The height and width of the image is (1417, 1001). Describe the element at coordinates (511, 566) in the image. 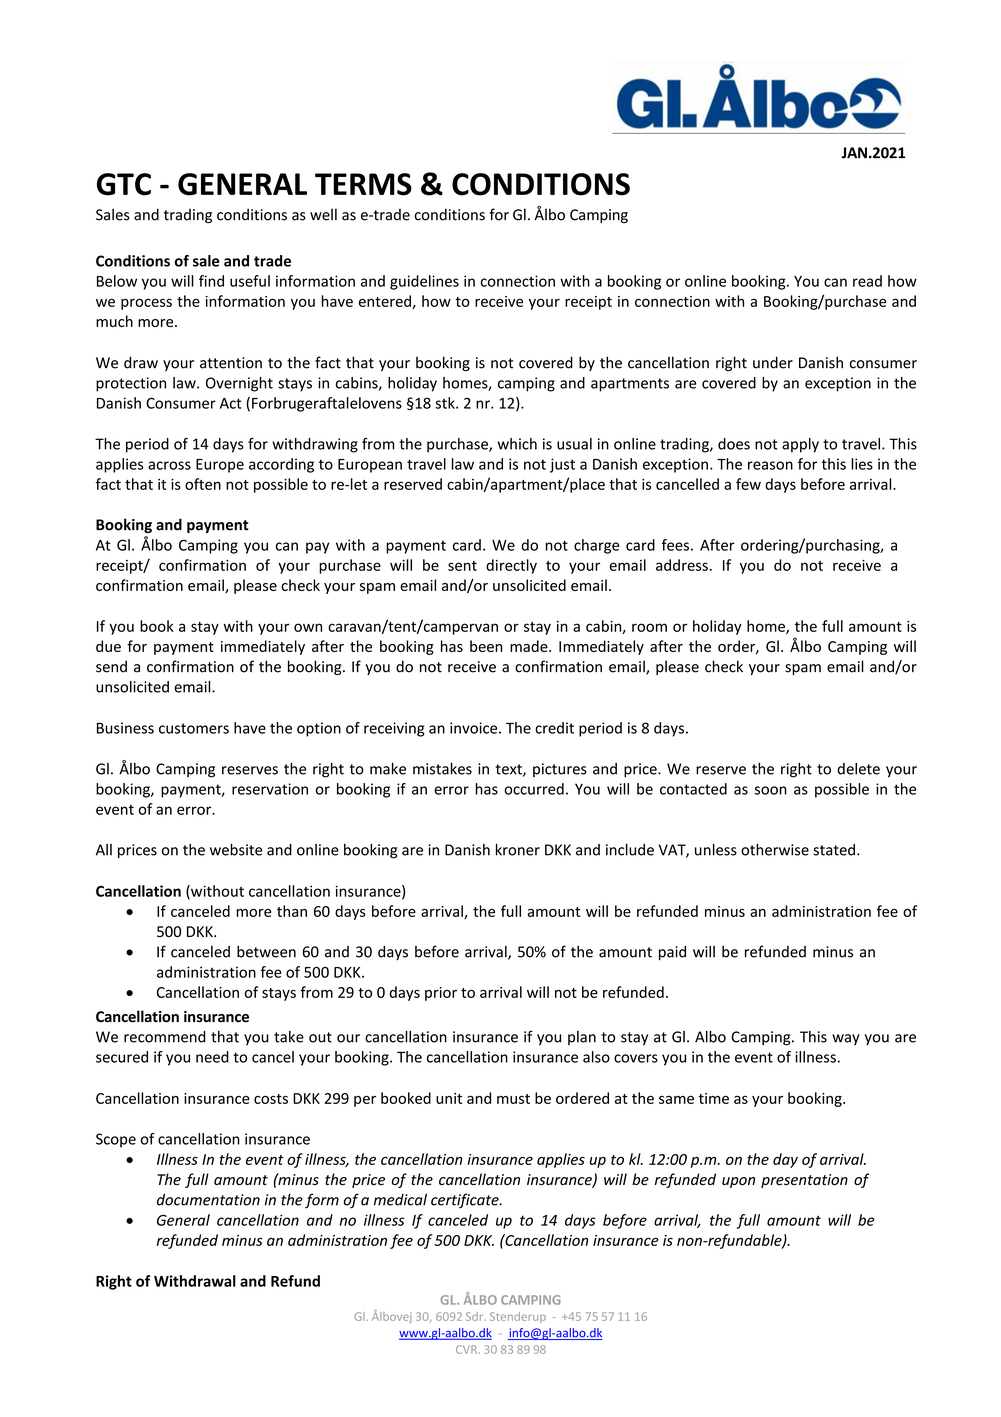

I see `directly` at that location.
